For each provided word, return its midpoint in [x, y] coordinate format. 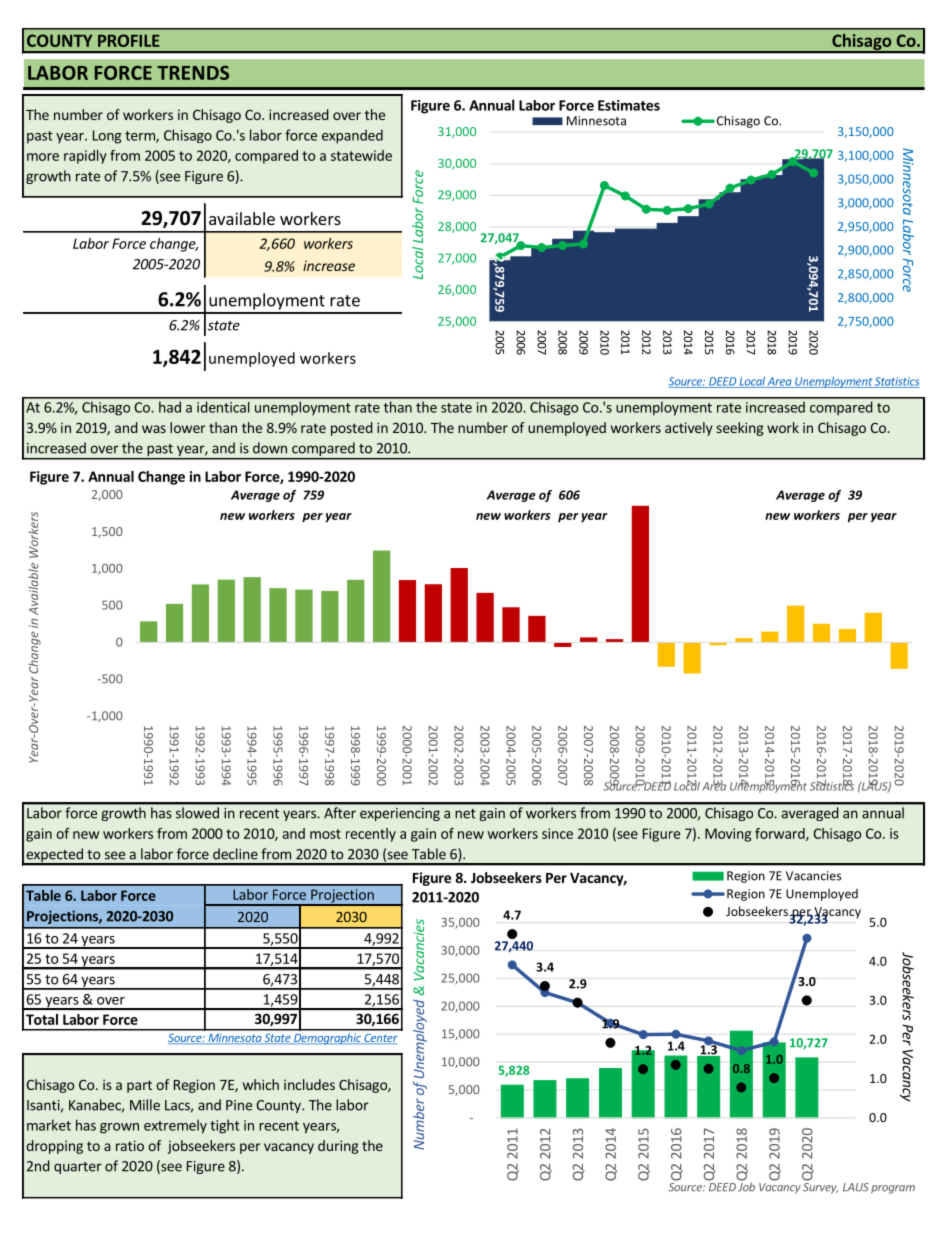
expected [54, 856]
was [154, 429]
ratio [130, 1145]
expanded [352, 136]
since [557, 833]
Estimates [629, 105]
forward [781, 834]
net [465, 814]
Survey [820, 1188]
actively [689, 429]
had [170, 407]
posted [352, 429]
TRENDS [193, 73]
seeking [740, 429]
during [338, 1147]
